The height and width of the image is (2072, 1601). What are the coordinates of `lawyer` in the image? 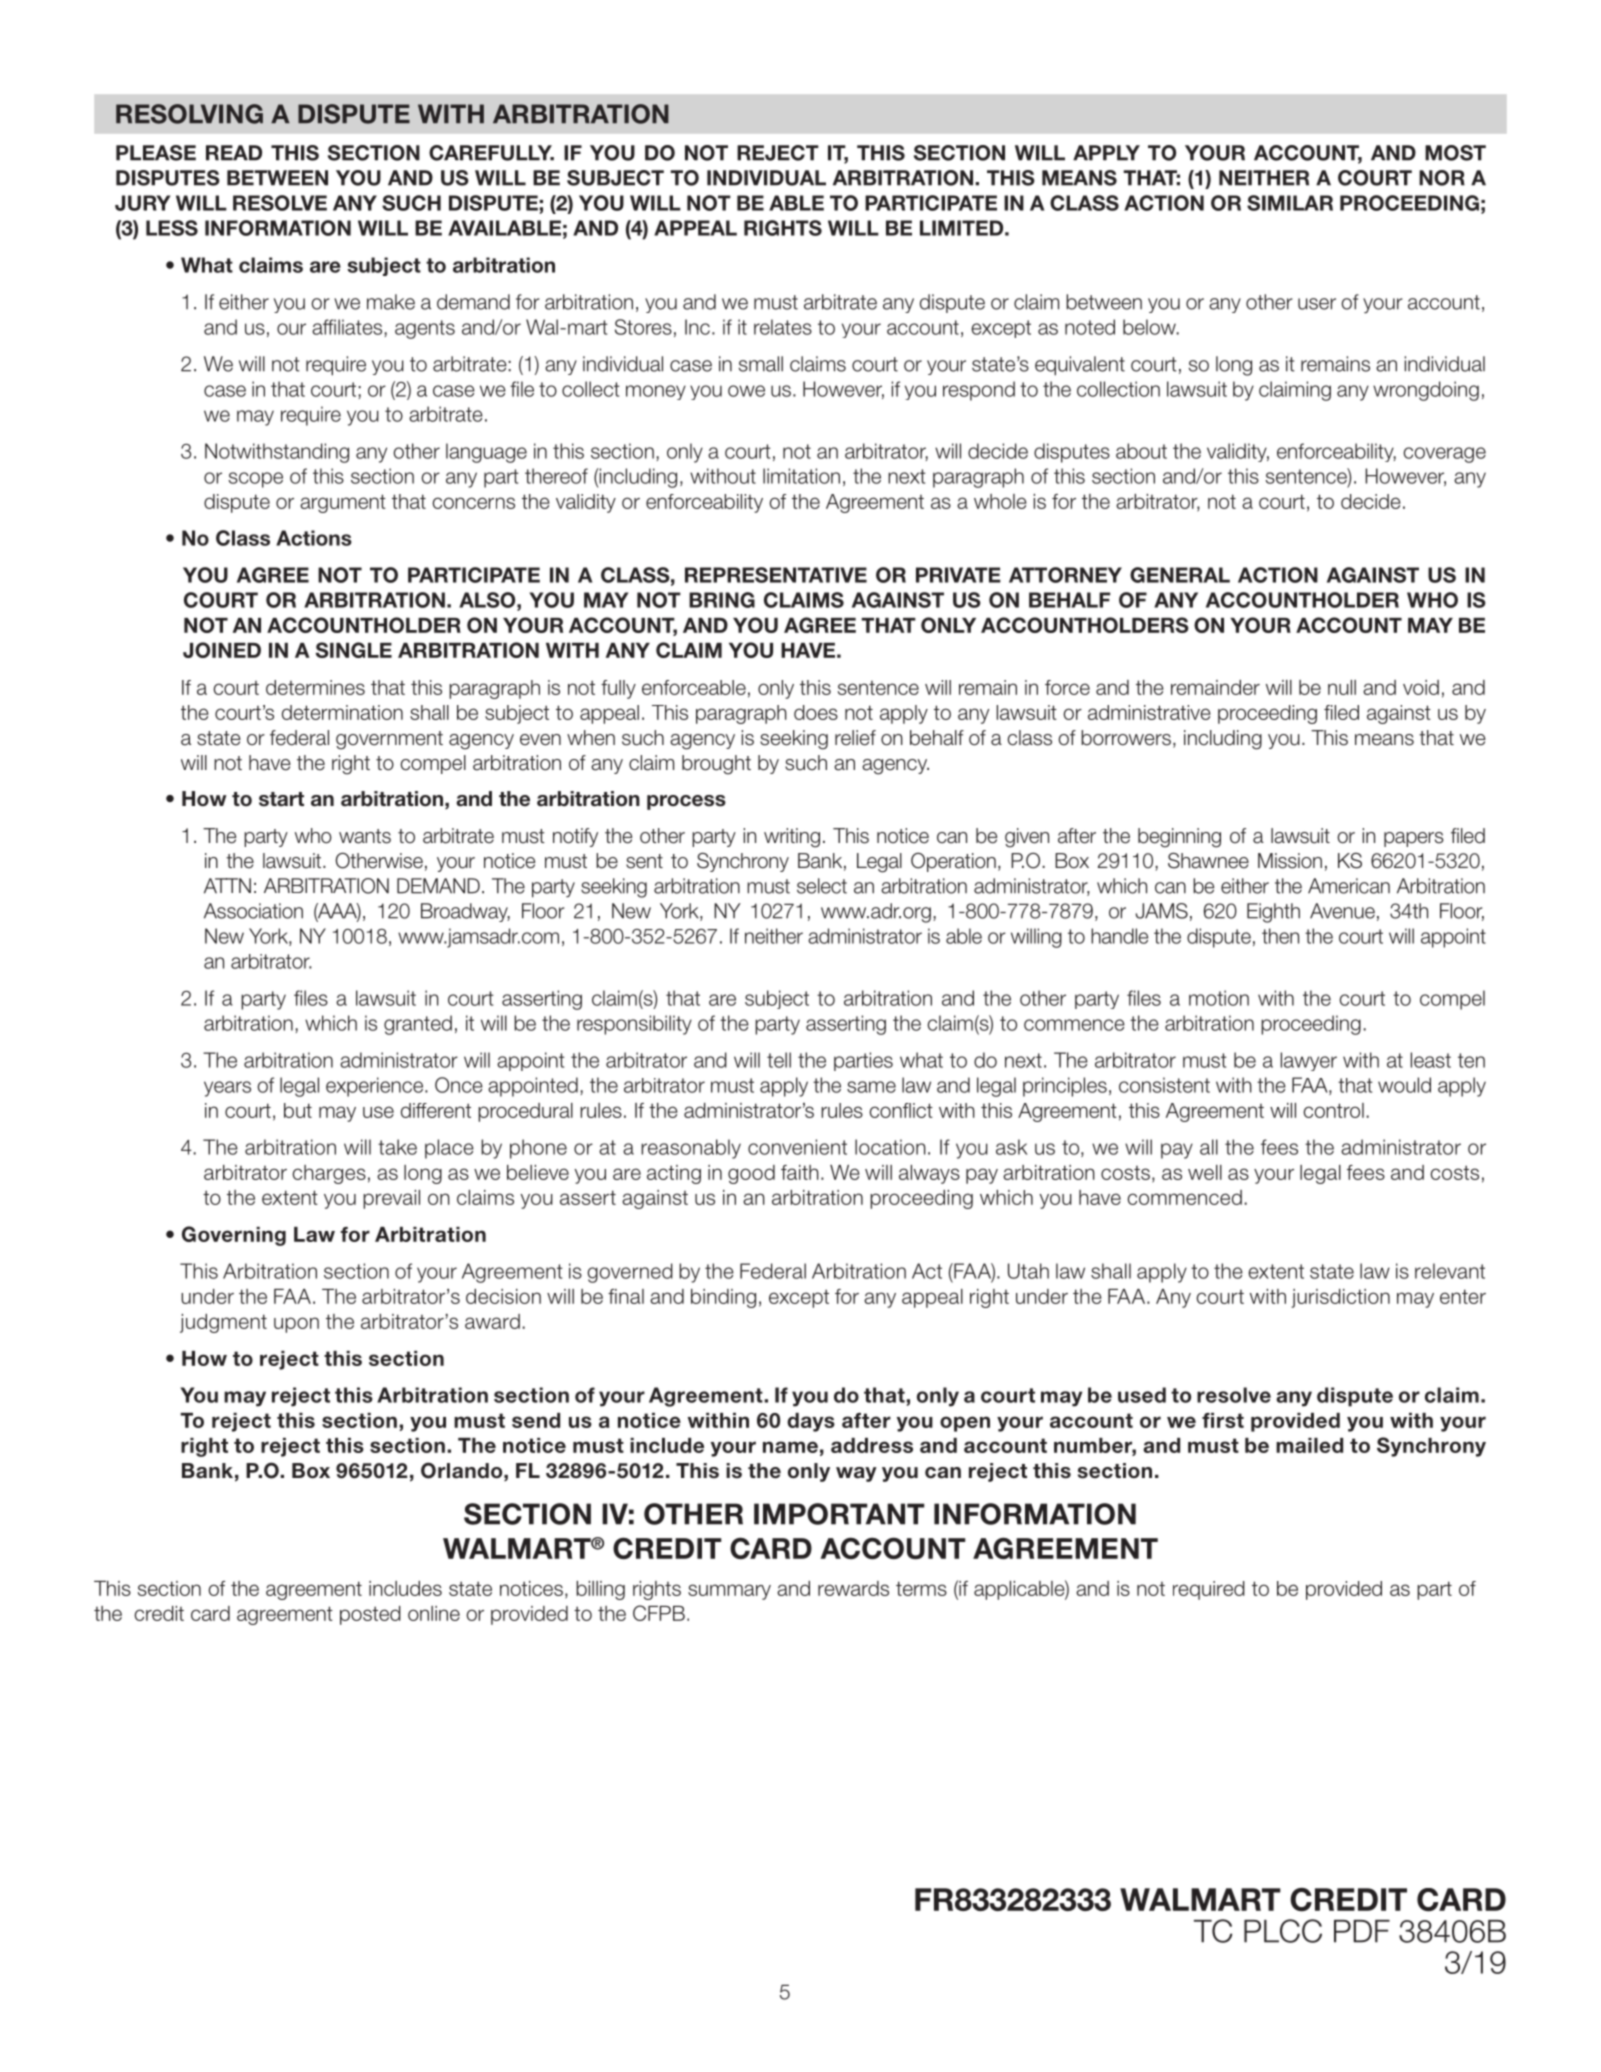 It's located at (1309, 1061).
